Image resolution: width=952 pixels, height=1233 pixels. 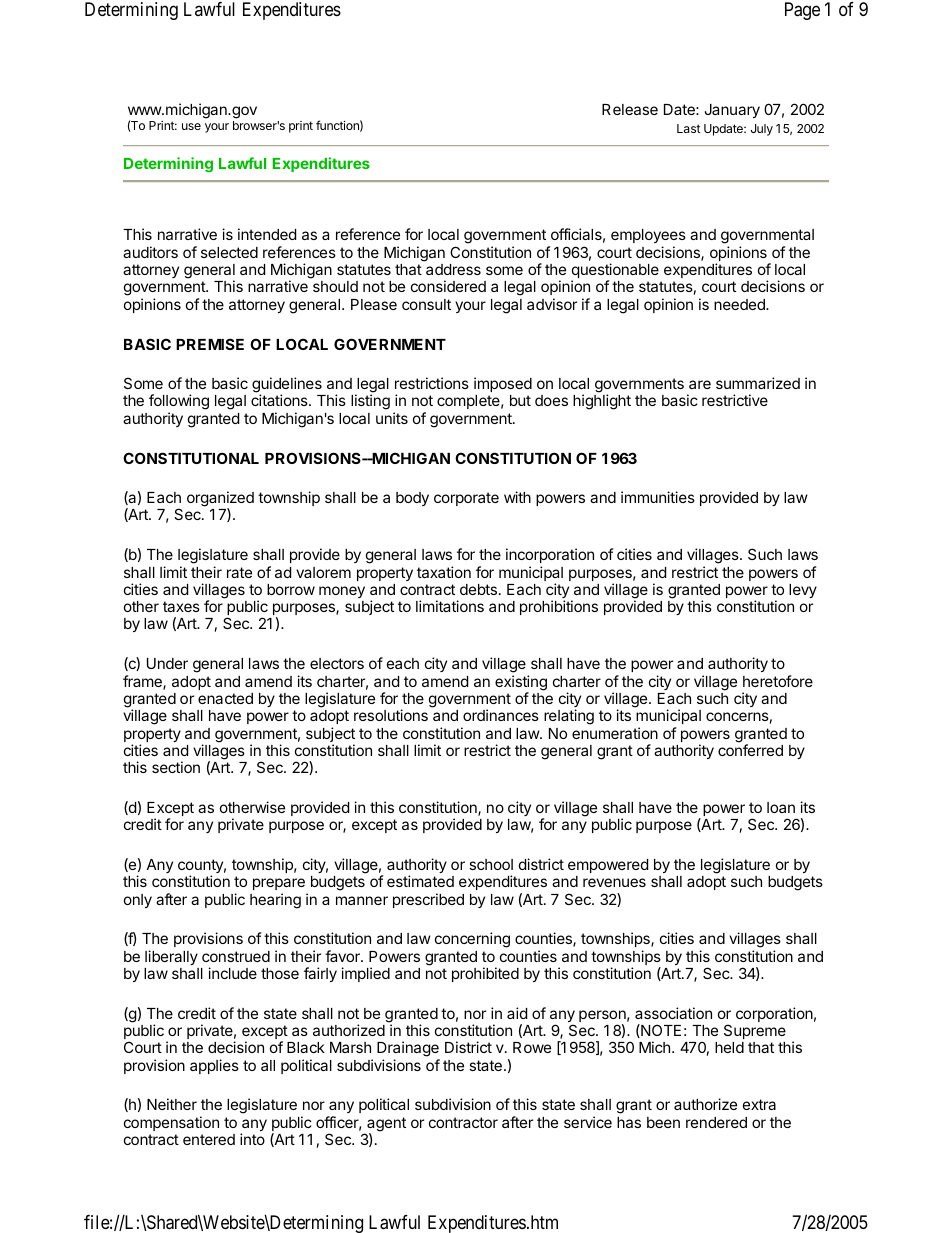 What do you see at coordinates (478, 589) in the document?
I see `debts` at bounding box center [478, 589].
